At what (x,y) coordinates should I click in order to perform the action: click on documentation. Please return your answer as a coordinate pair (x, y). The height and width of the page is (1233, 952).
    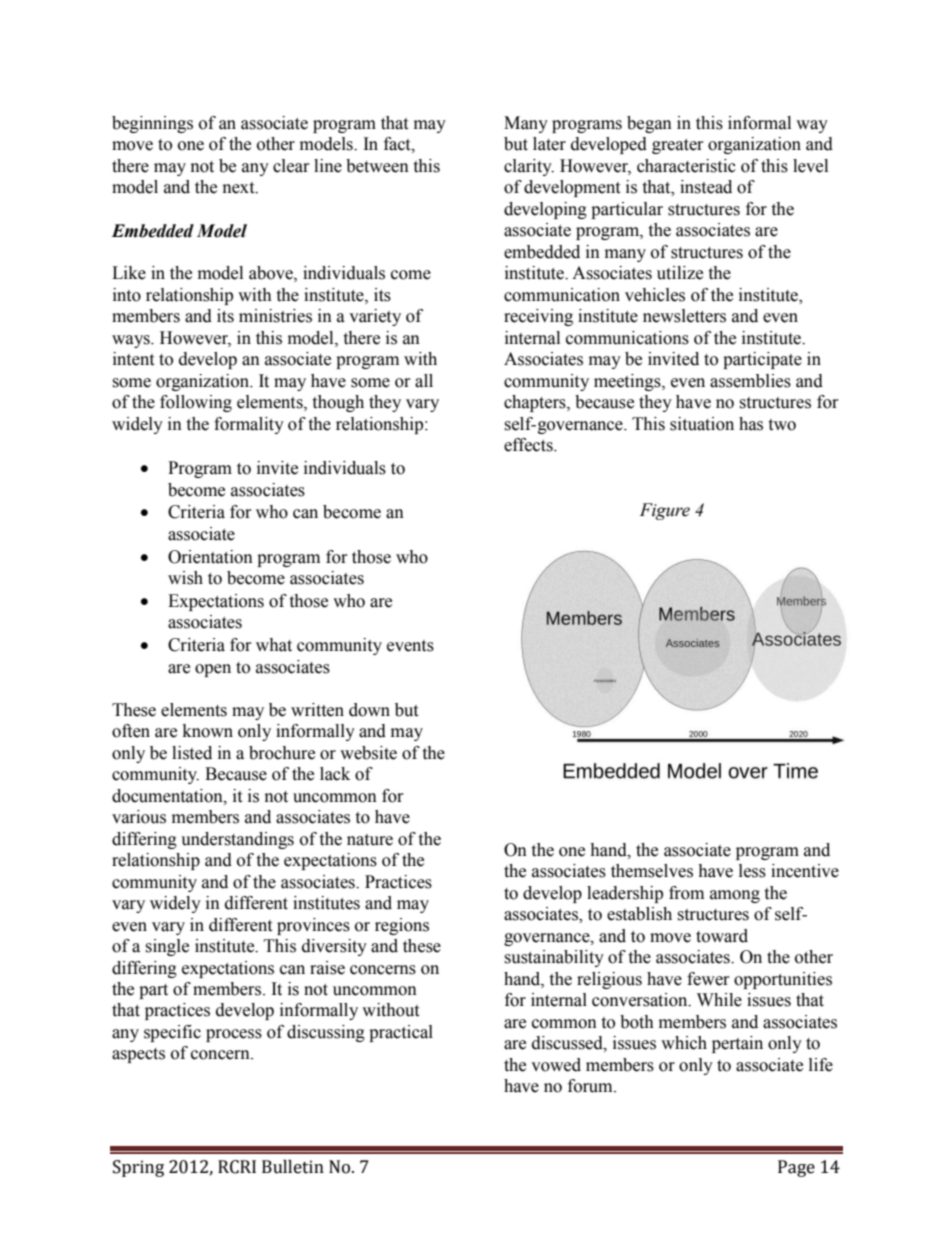
    Looking at the image, I should click on (168, 796).
